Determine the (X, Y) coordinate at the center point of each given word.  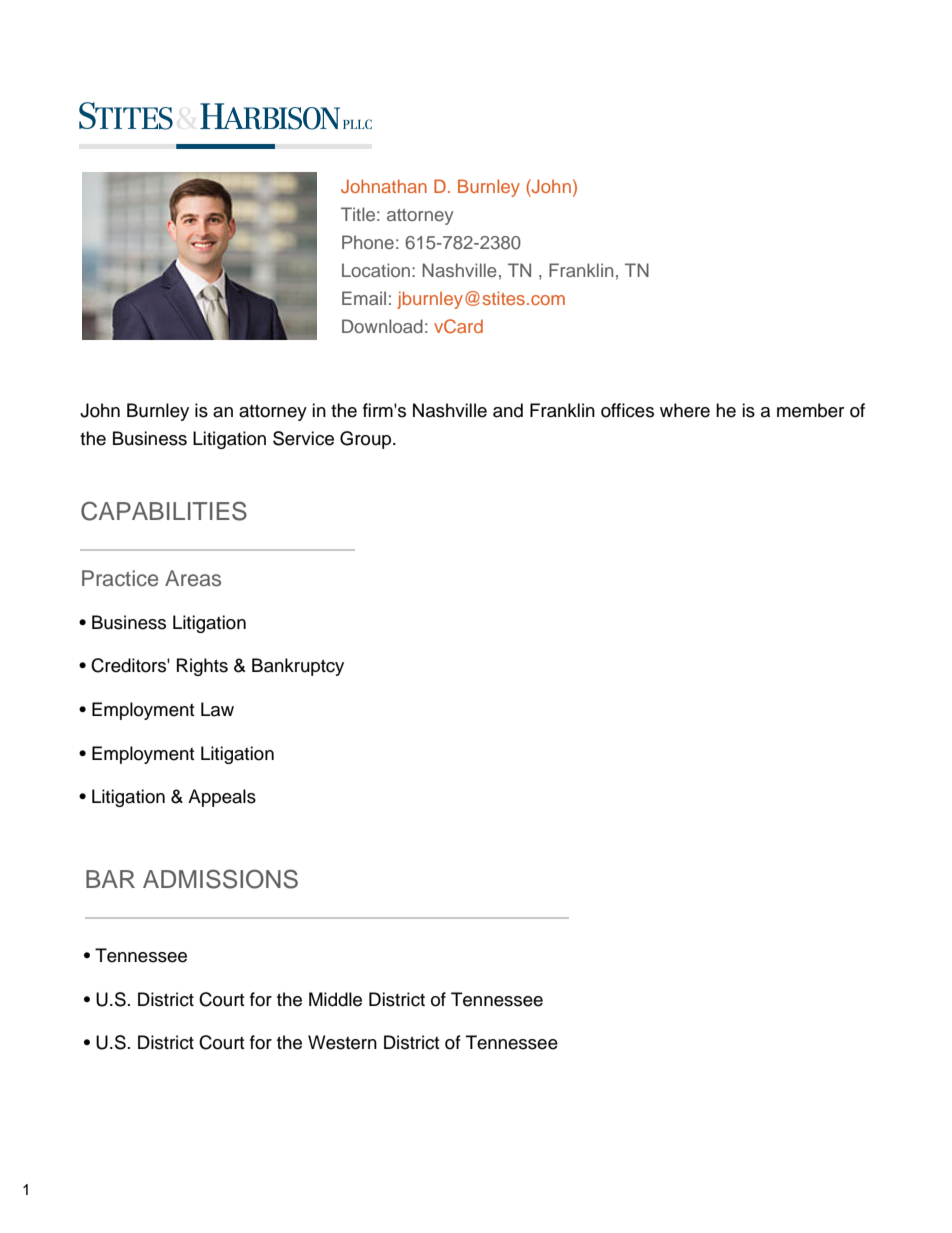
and (508, 410)
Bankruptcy (298, 667)
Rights (202, 667)
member (810, 410)
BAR (110, 879)
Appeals (222, 798)
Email (364, 298)
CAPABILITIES (164, 511)
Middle (335, 999)
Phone (368, 242)
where (685, 410)
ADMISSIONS (220, 879)
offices (627, 410)
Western (342, 1042)
